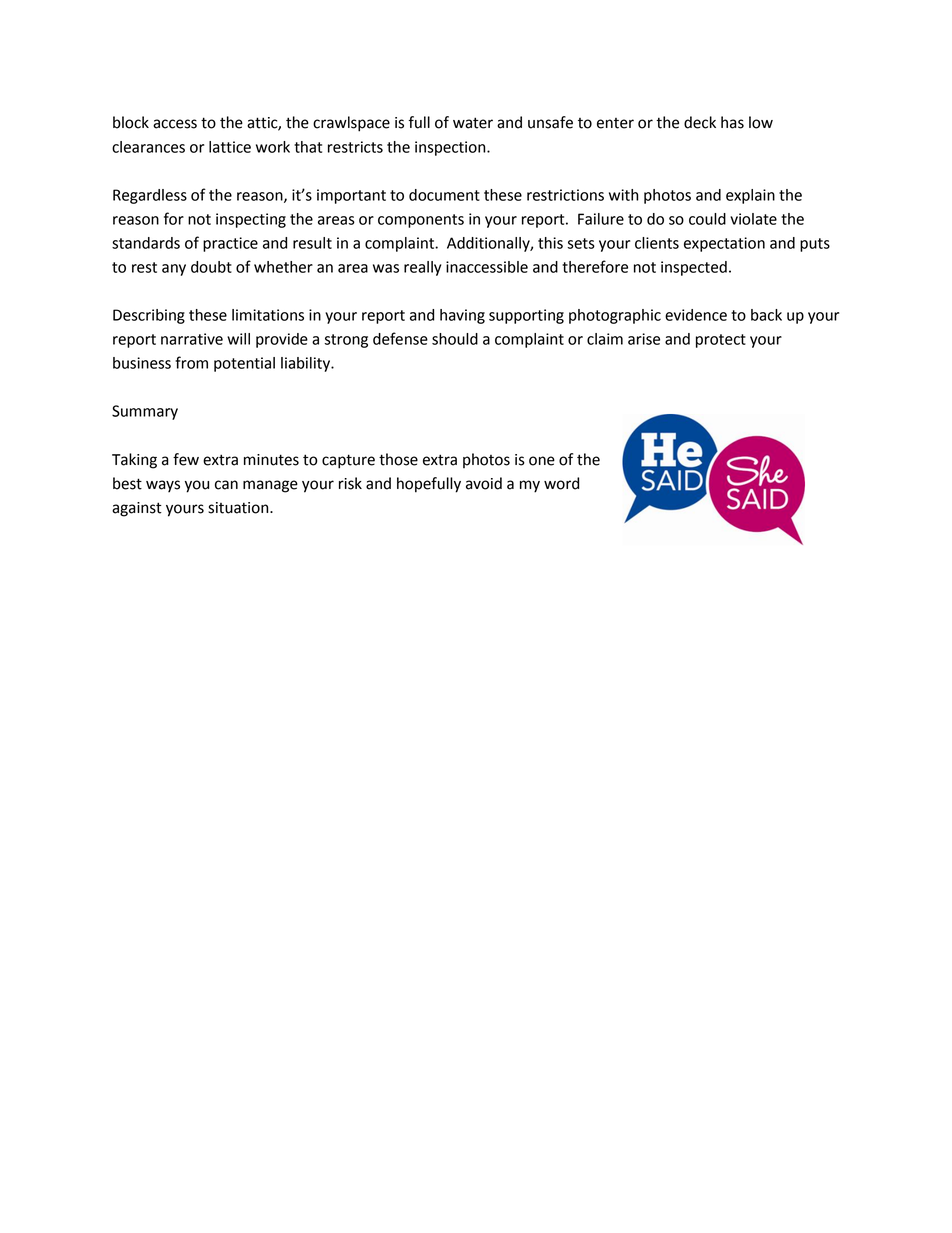 This screenshot has height=1233, width=952. I want to click on really, so click(422, 268).
